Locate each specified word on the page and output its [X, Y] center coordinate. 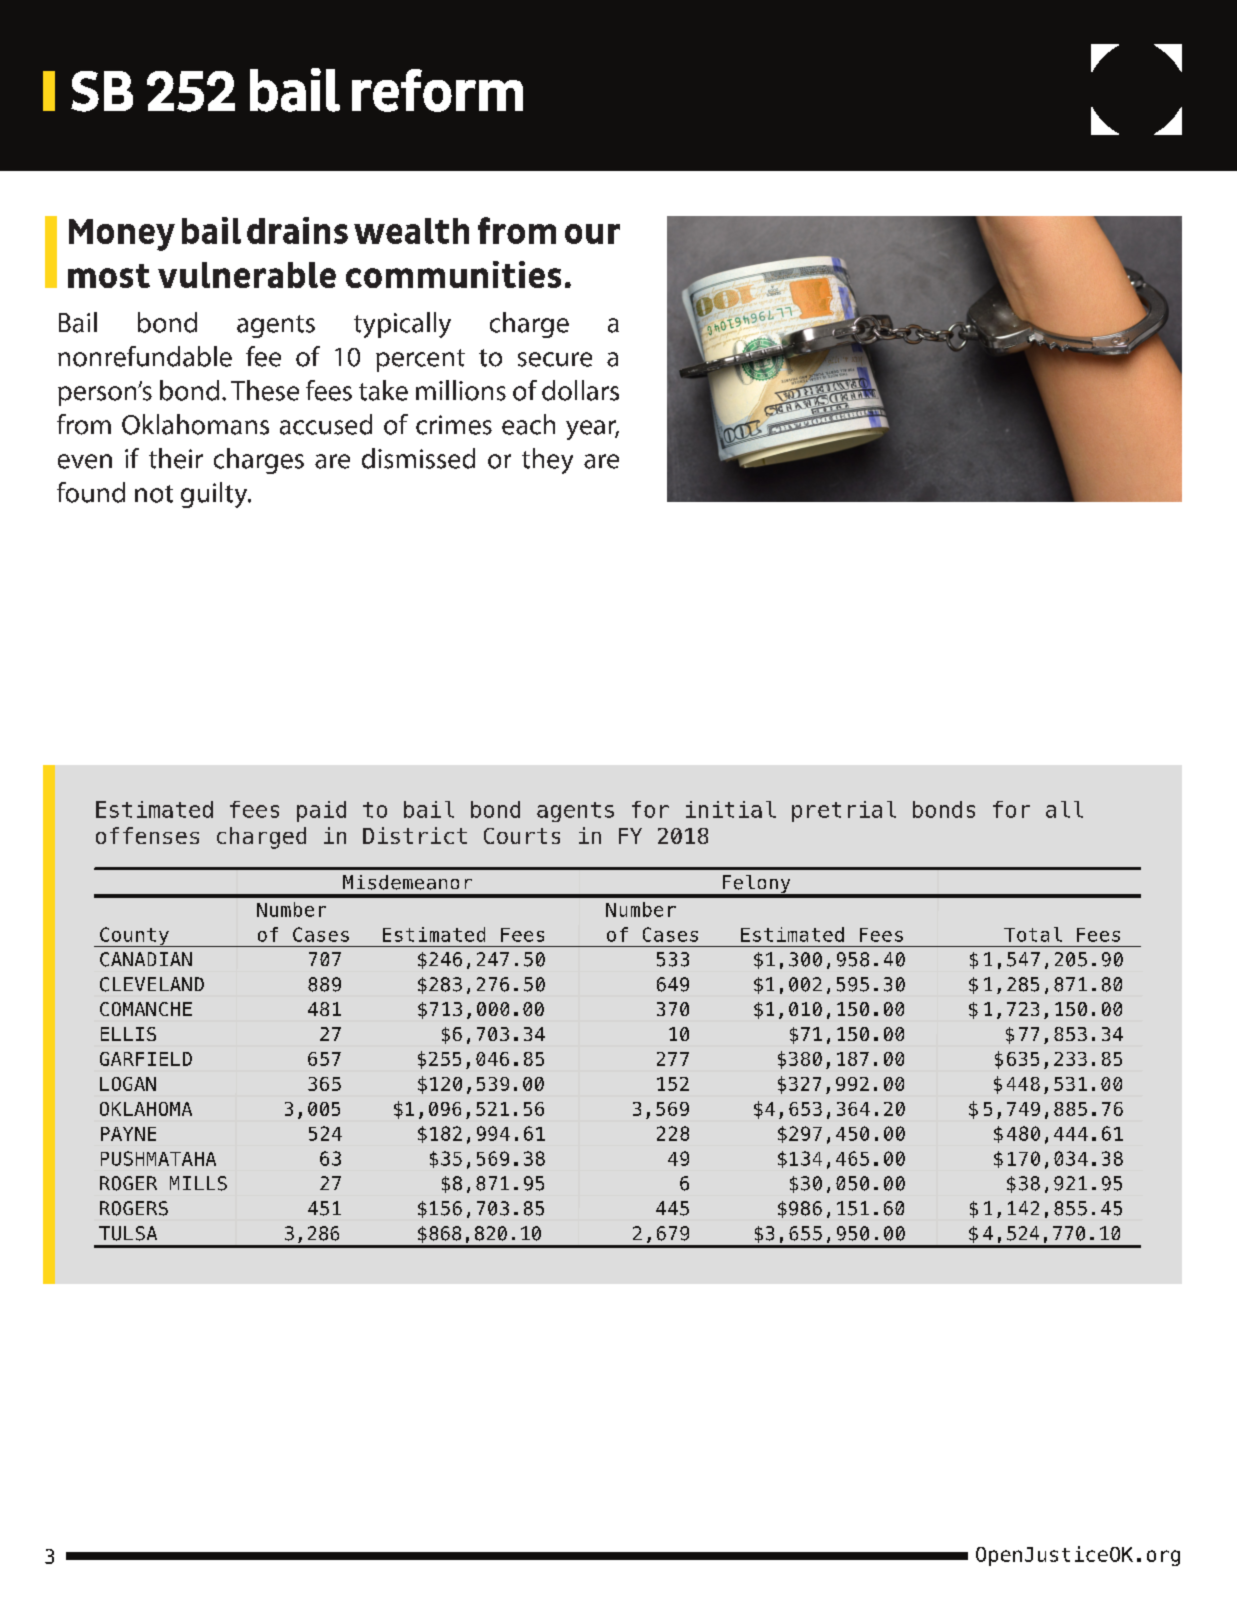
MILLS [198, 1183]
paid [321, 811]
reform [437, 90]
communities [453, 274]
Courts [522, 836]
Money [122, 235]
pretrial [844, 811]
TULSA [128, 1233]
